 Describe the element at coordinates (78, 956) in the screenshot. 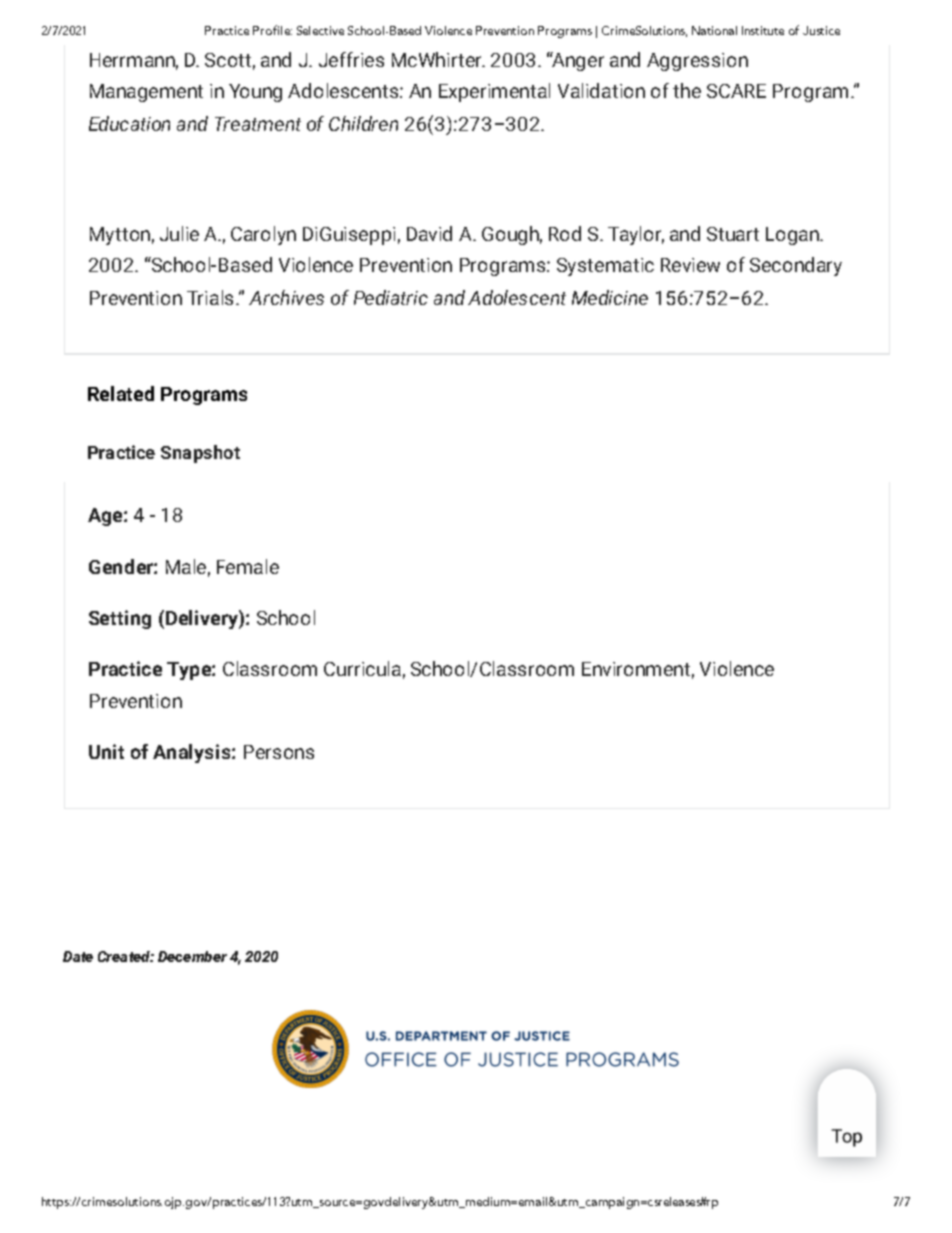

I see `Date` at that location.
